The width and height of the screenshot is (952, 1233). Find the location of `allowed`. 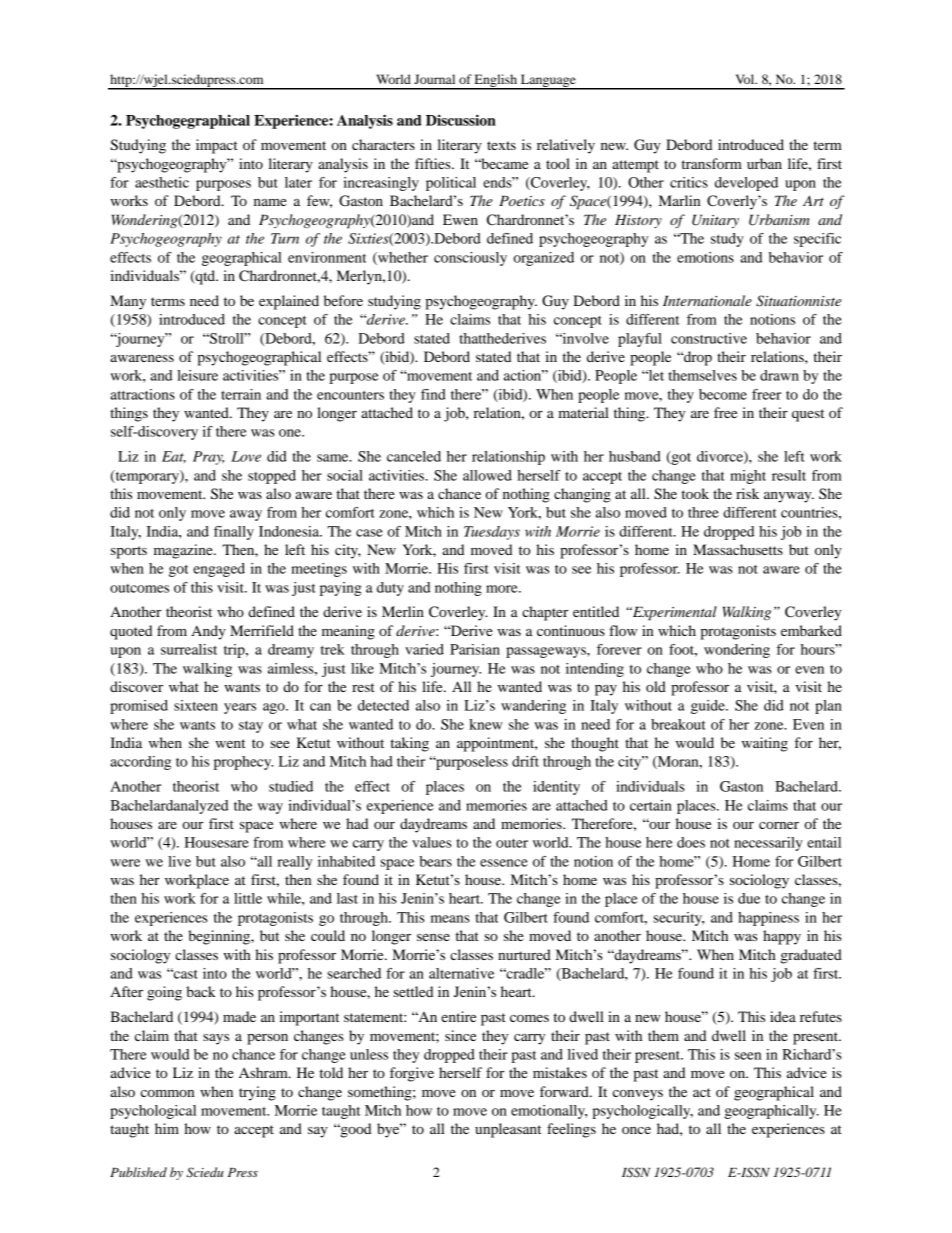

allowed is located at coordinates (487, 475).
